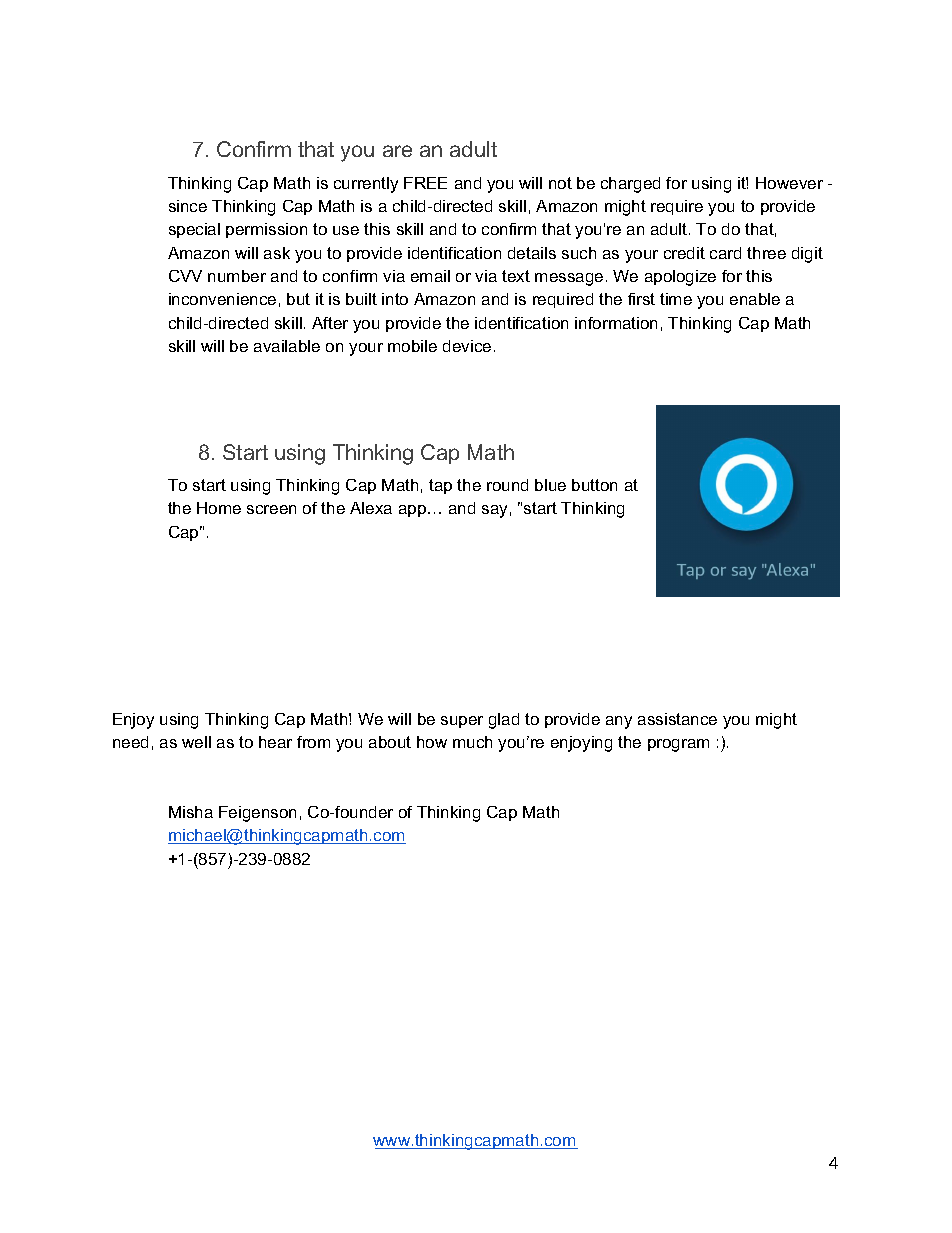  Describe the element at coordinates (472, 742) in the image. I see `much` at that location.
